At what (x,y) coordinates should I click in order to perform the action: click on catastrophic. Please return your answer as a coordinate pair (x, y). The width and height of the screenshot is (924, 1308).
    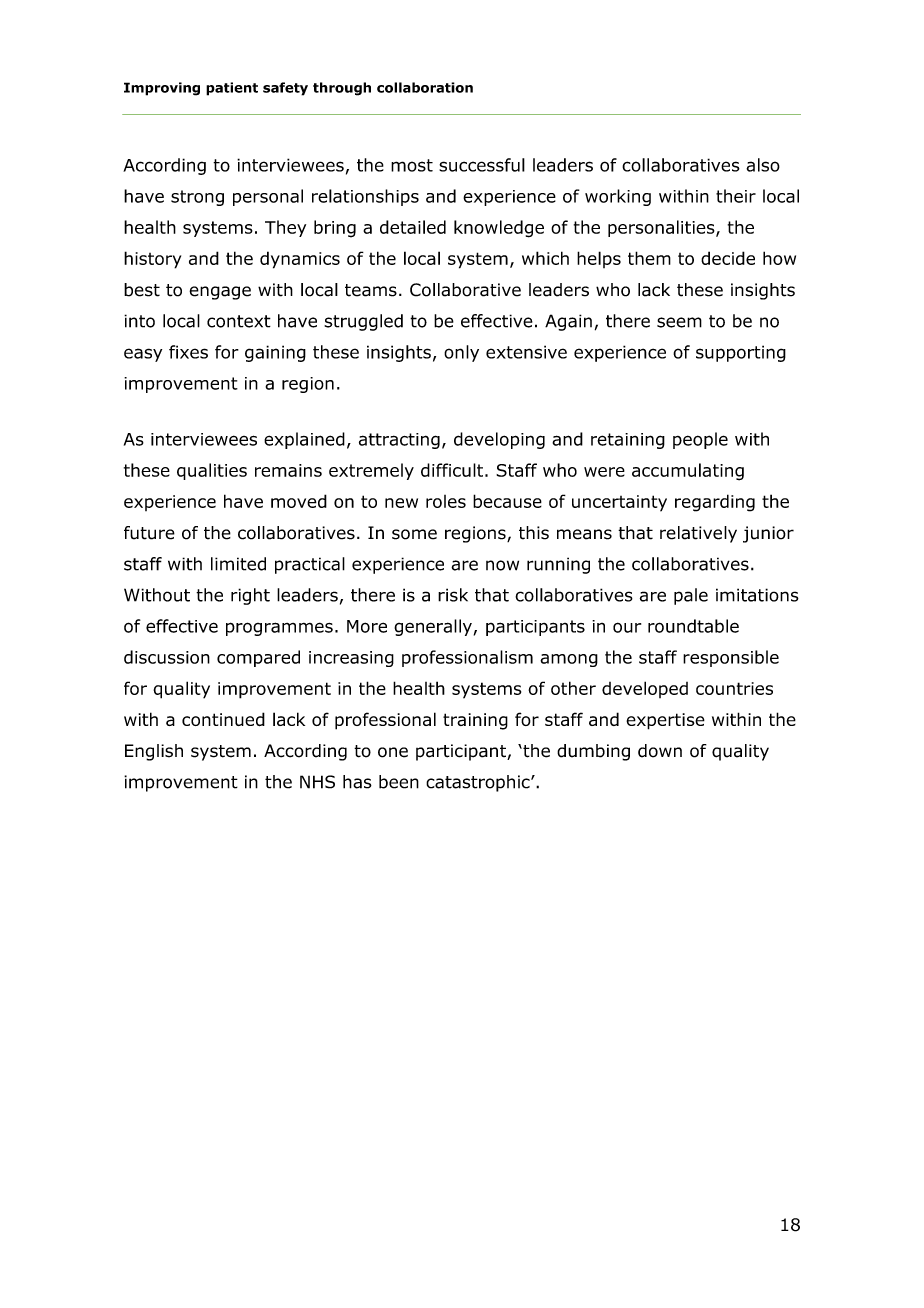
    Looking at the image, I should click on (479, 783).
